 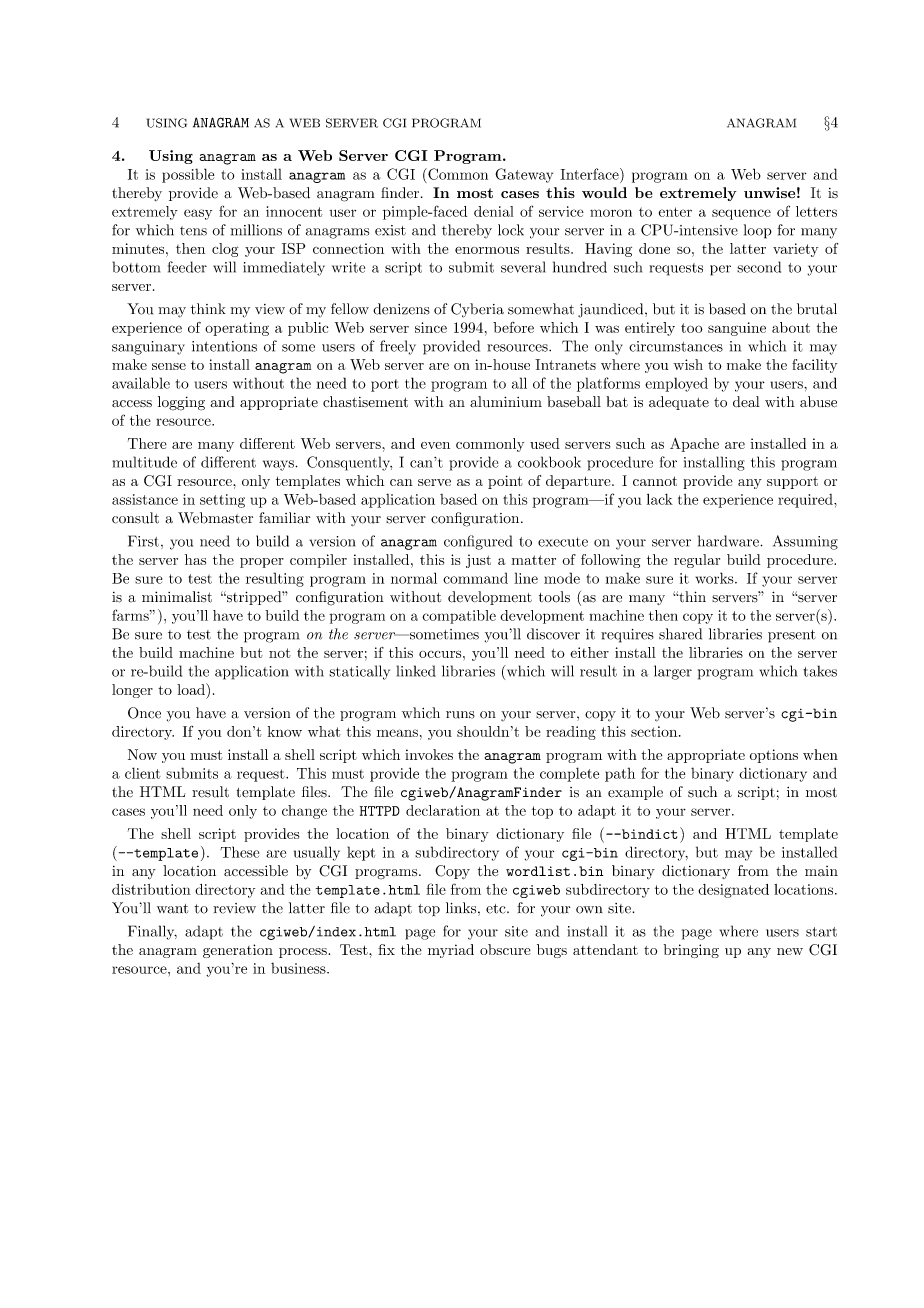 What do you see at coordinates (493, 211) in the screenshot?
I see `denial` at bounding box center [493, 211].
